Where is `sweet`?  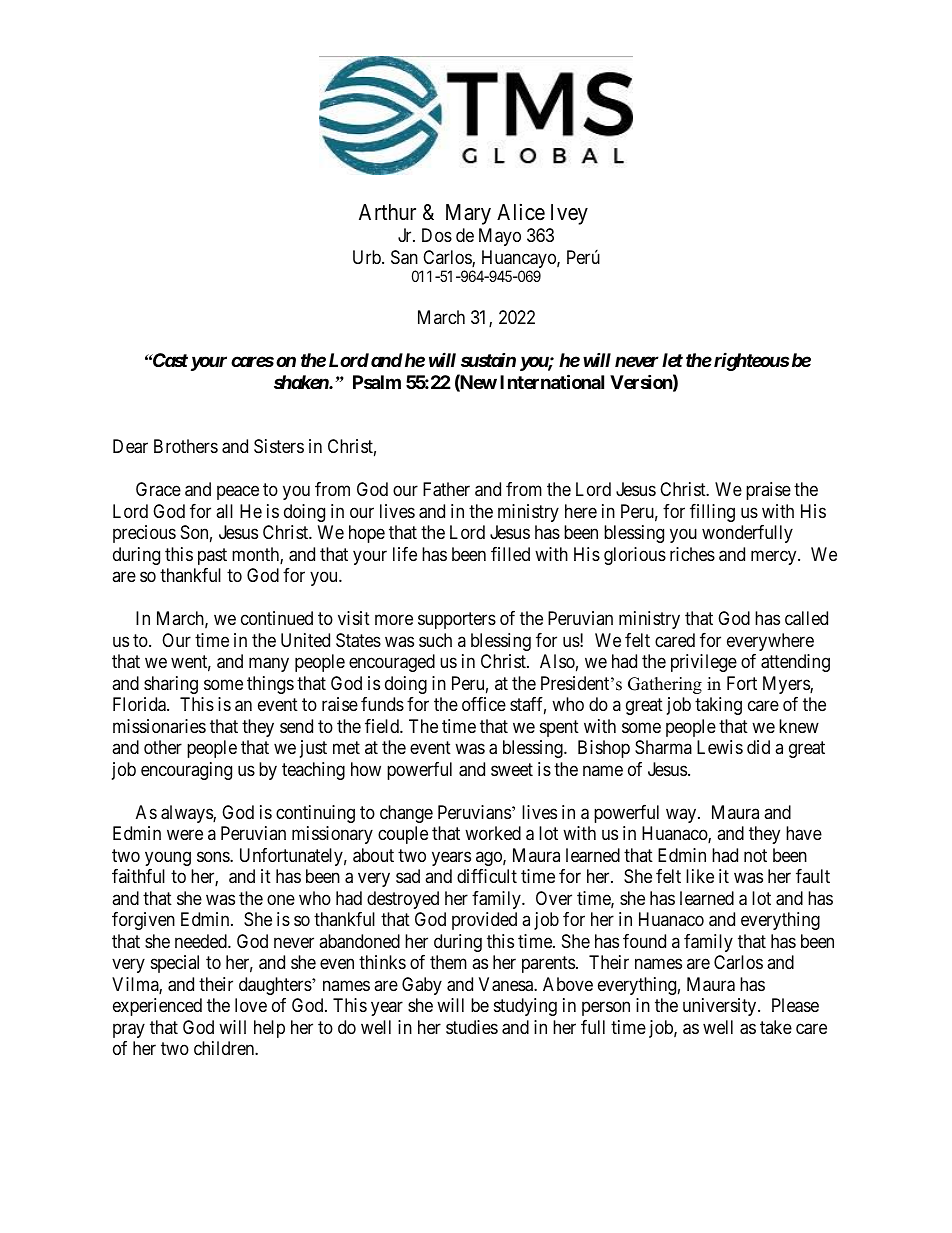
sweet is located at coordinates (512, 769).
